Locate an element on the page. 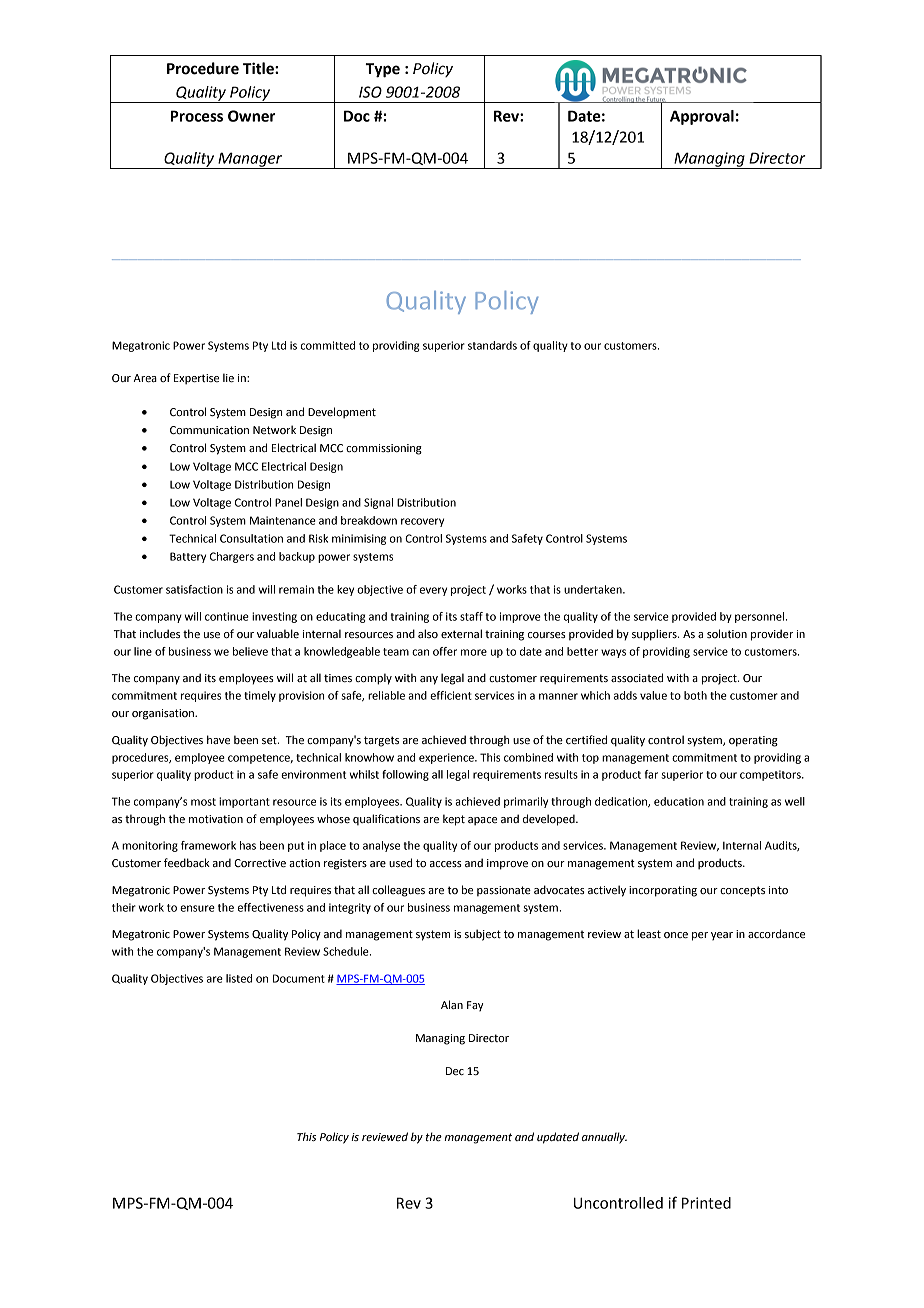 This image has width=924, height=1308. year is located at coordinates (722, 936).
